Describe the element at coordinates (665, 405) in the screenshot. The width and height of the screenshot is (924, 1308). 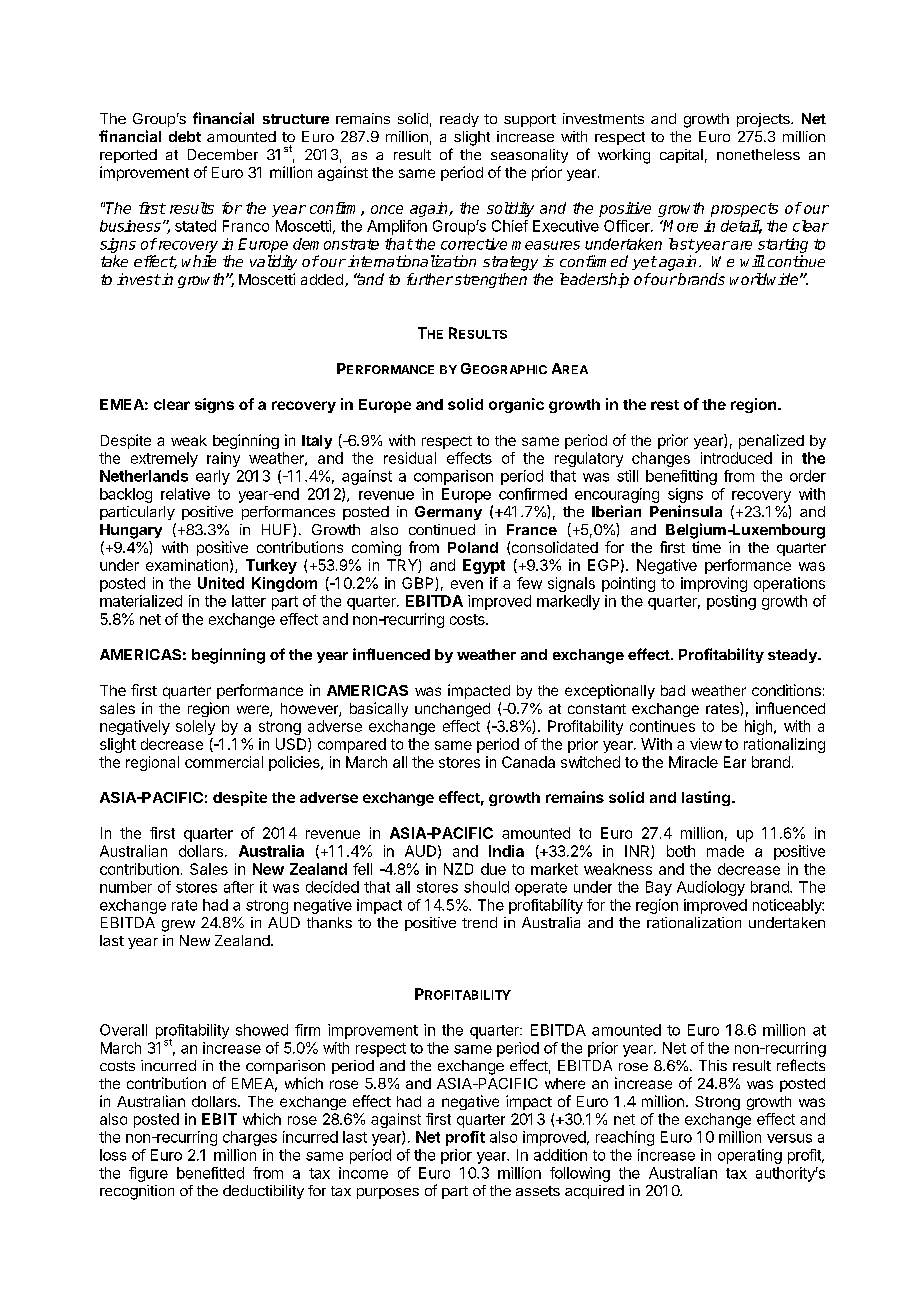
I see `rest` at that location.
